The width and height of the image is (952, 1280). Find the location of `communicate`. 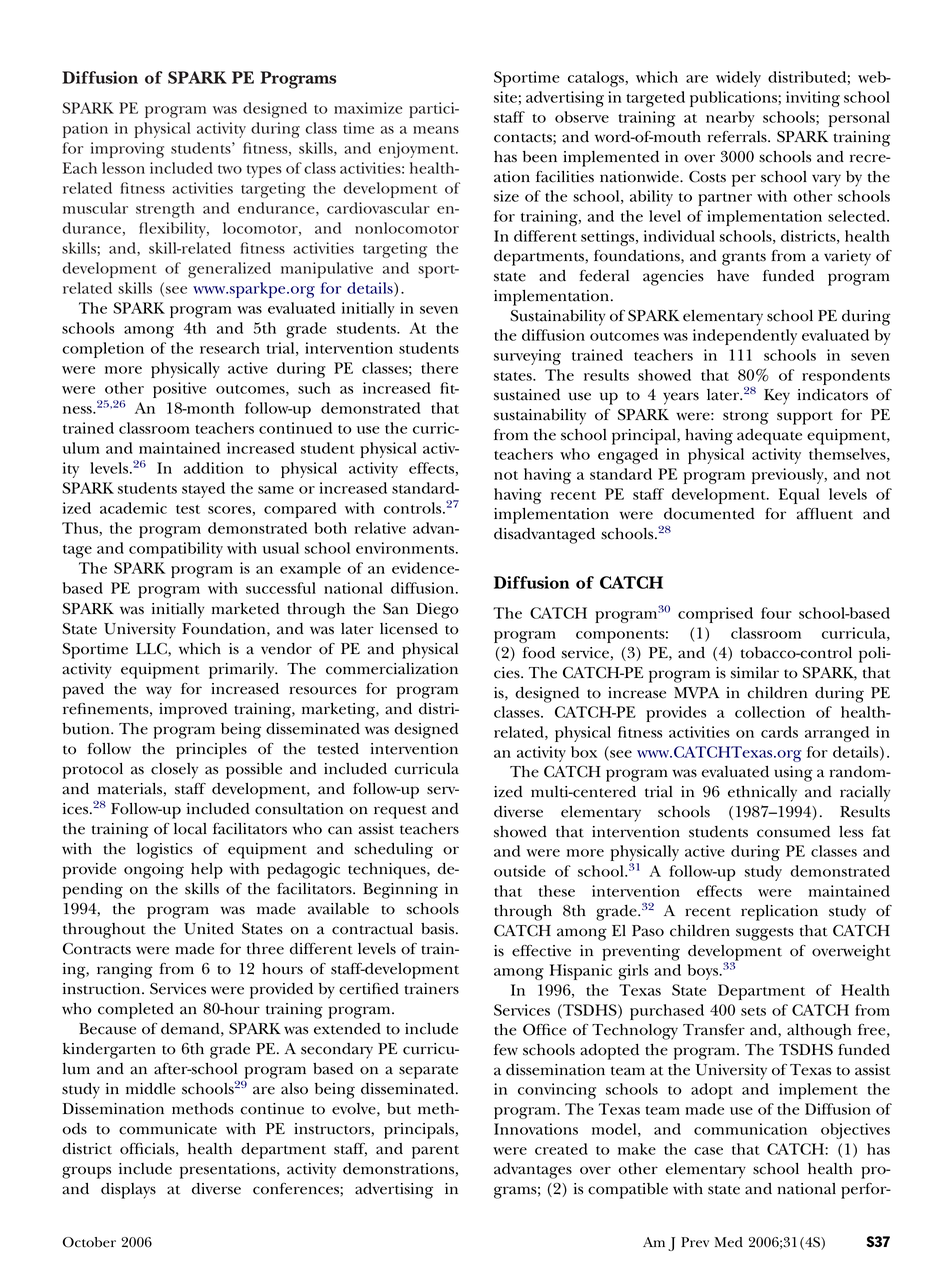

communicate is located at coordinates (168, 1129).
